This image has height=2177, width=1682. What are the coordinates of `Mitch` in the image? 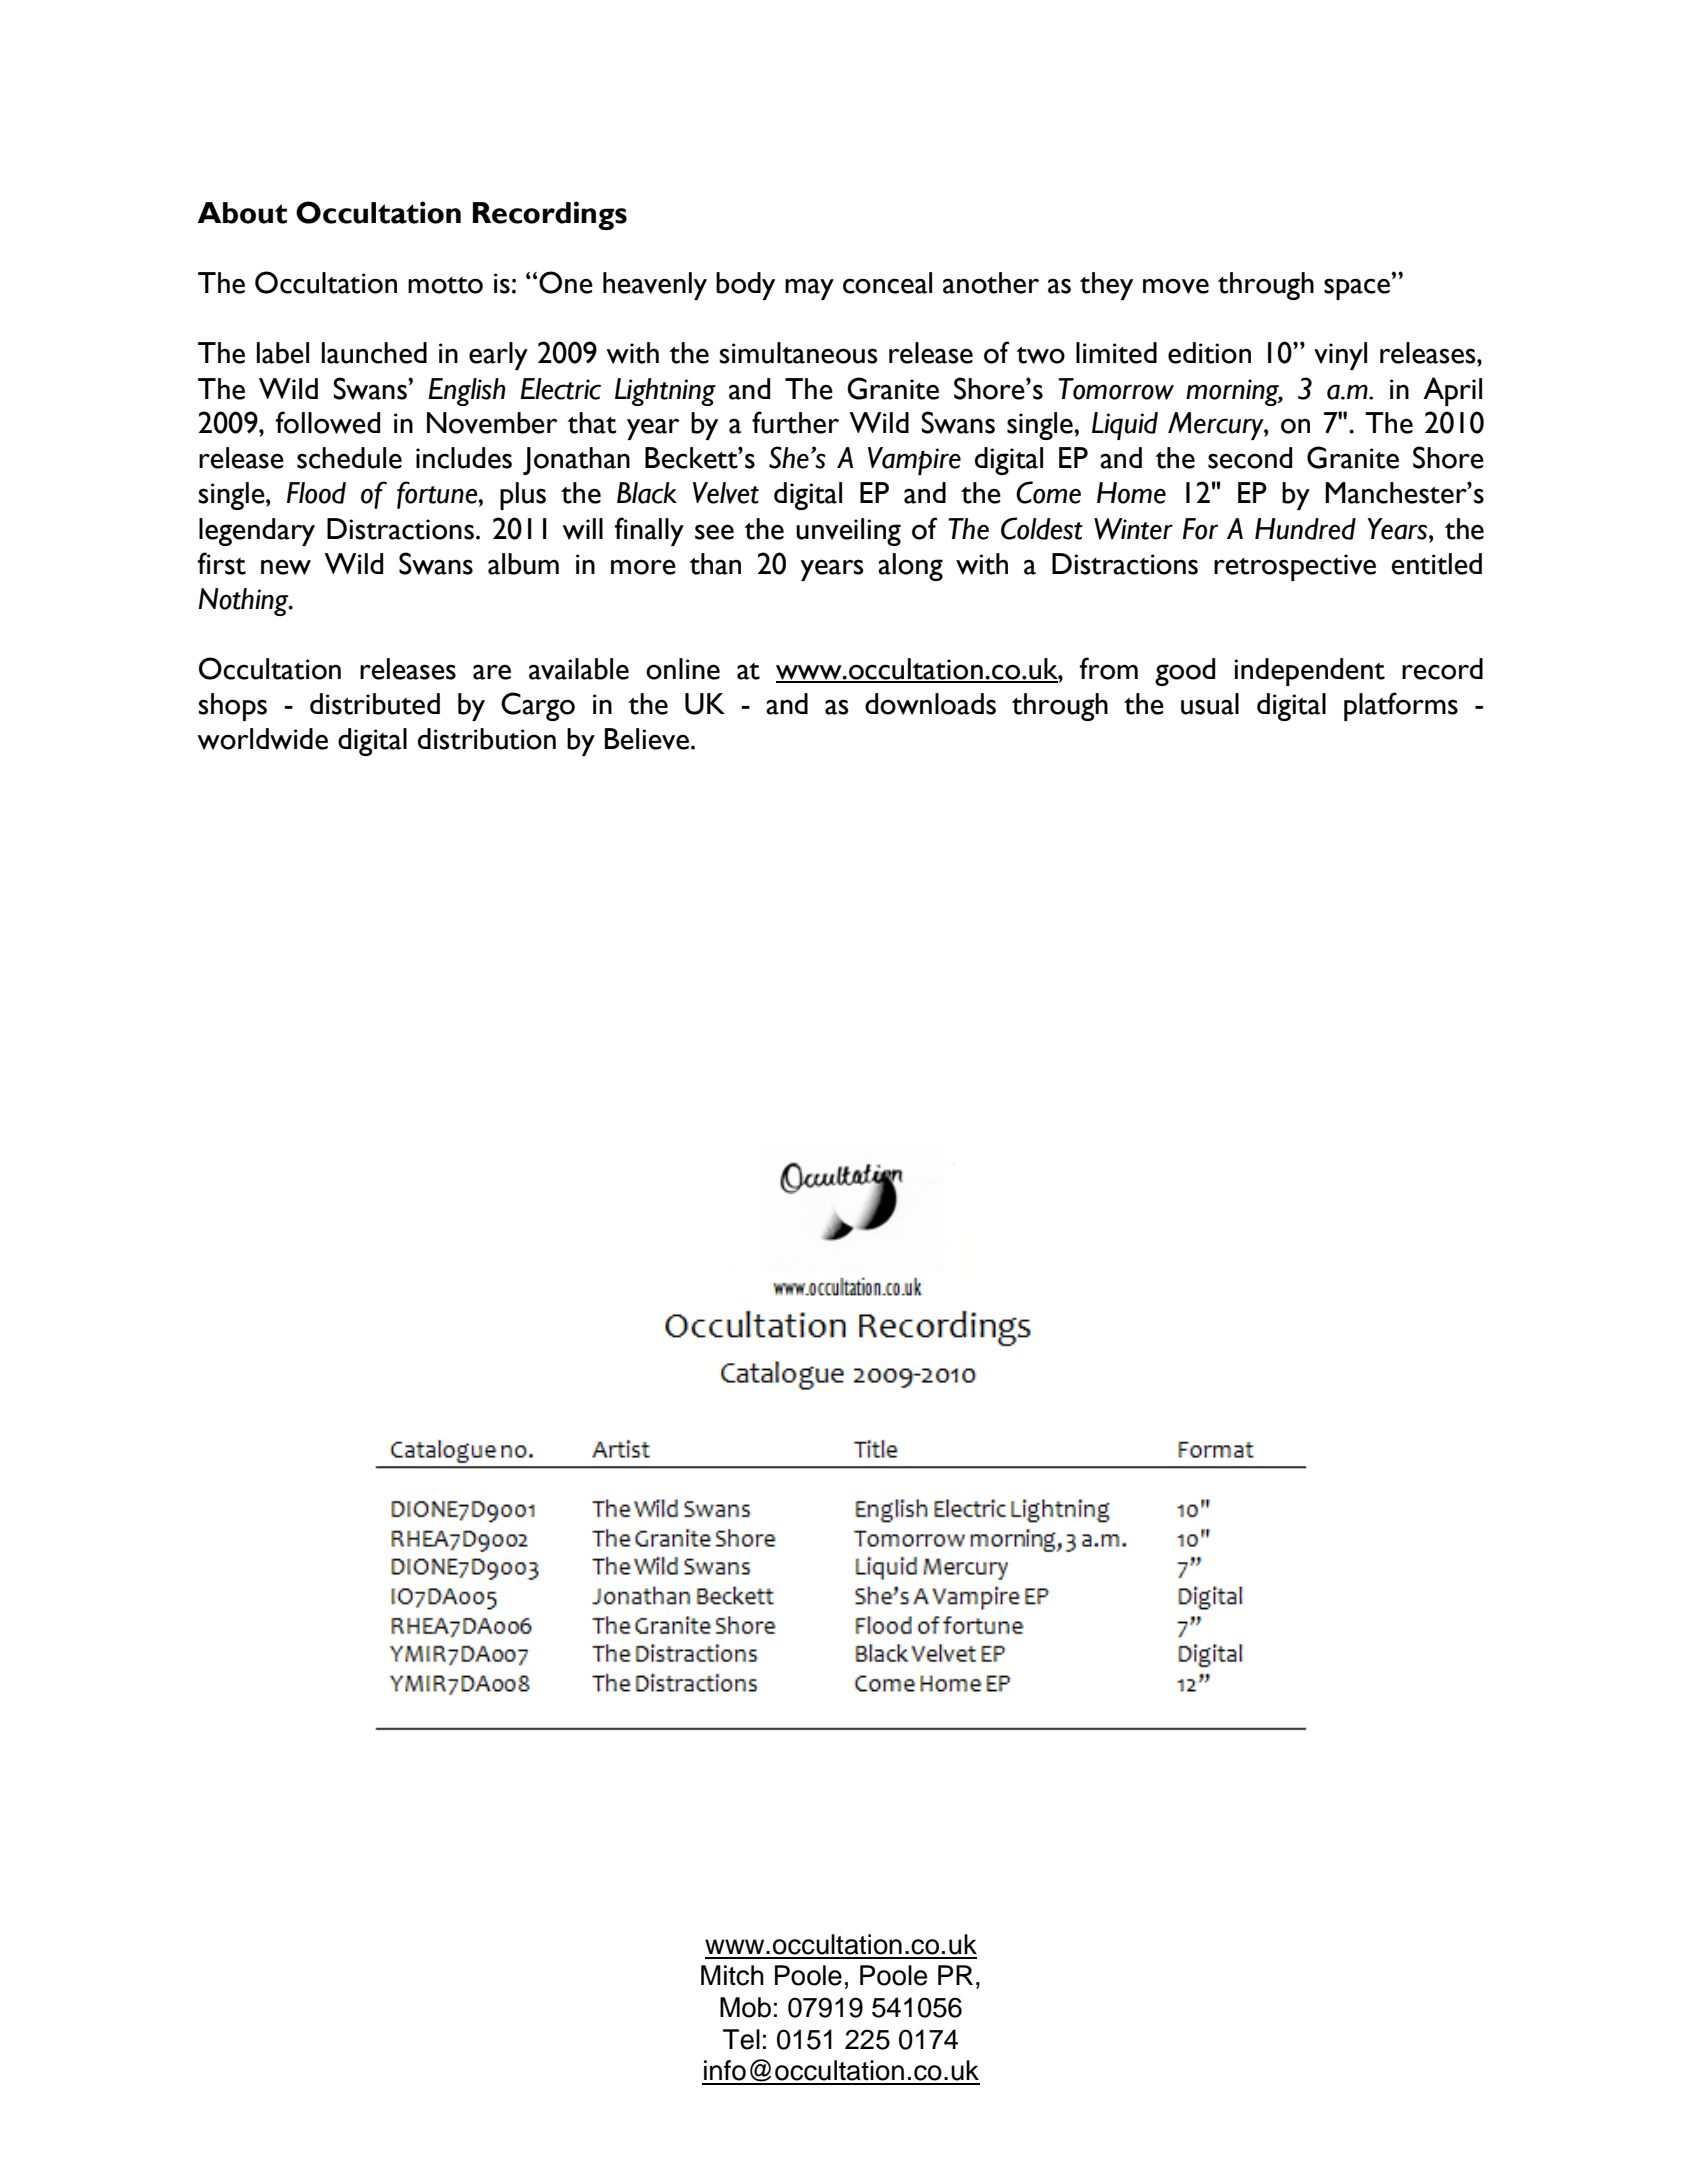 It's located at (732, 1975).
